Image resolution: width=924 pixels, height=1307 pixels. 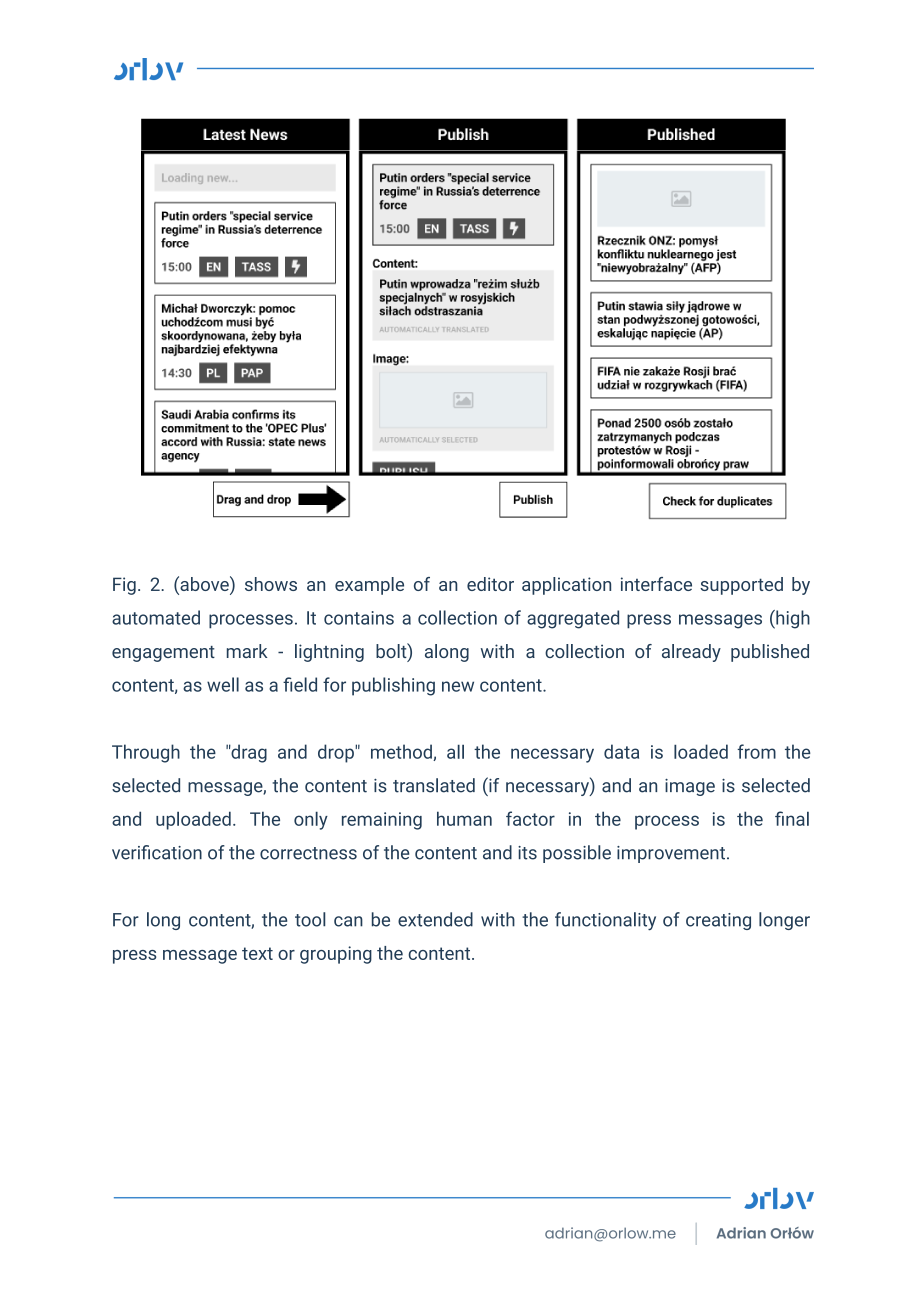 What do you see at coordinates (435, 919) in the screenshot?
I see `extended` at bounding box center [435, 919].
